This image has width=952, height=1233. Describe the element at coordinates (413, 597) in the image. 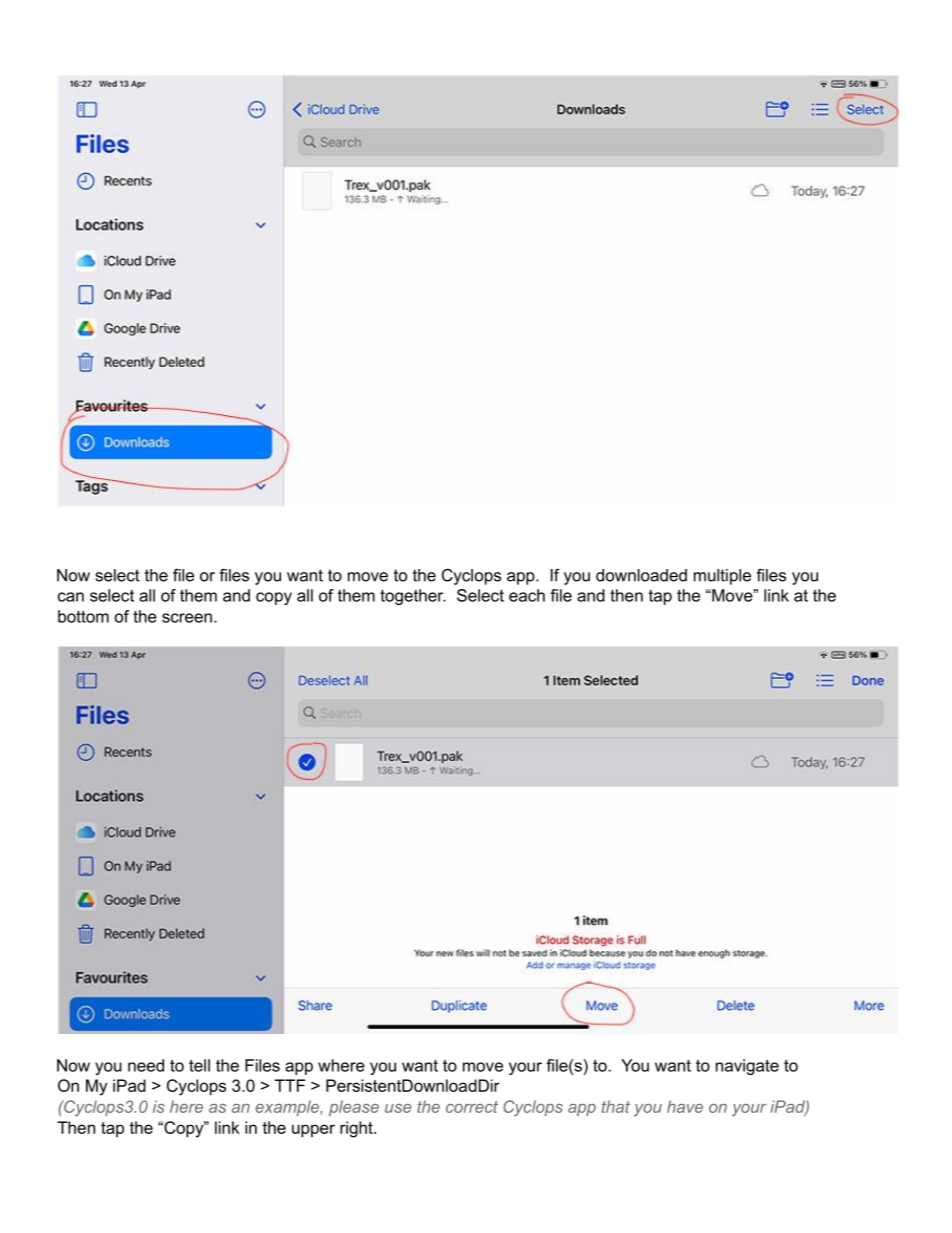

I see `together` at that location.
